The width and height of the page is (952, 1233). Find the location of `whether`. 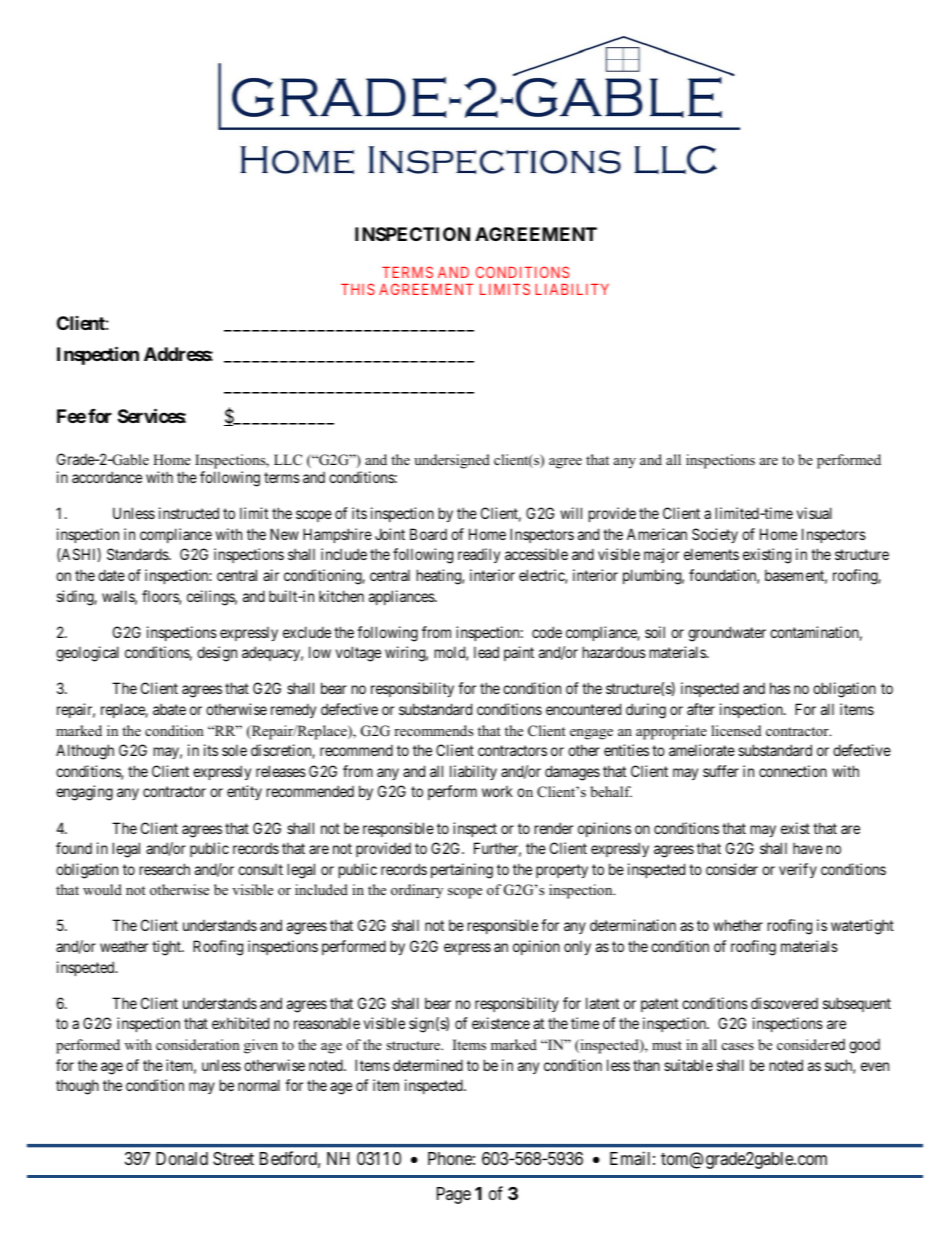

whether is located at coordinates (738, 925).
